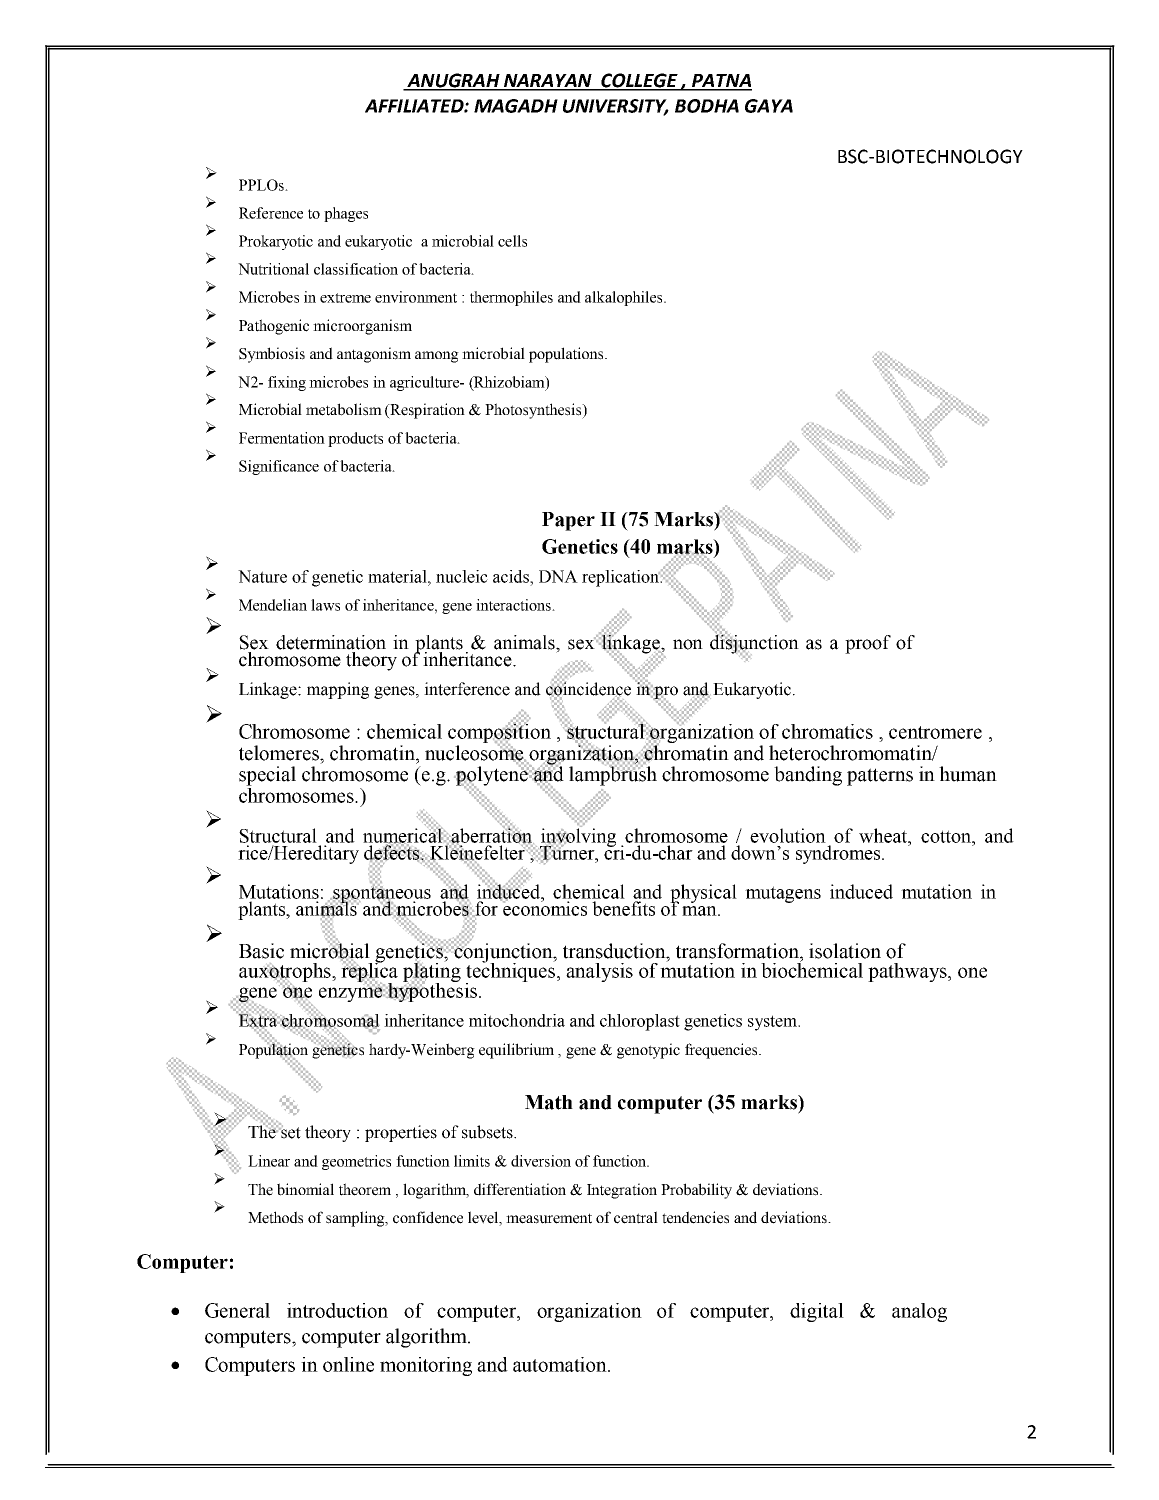  I want to click on pathways, so click(908, 972).
